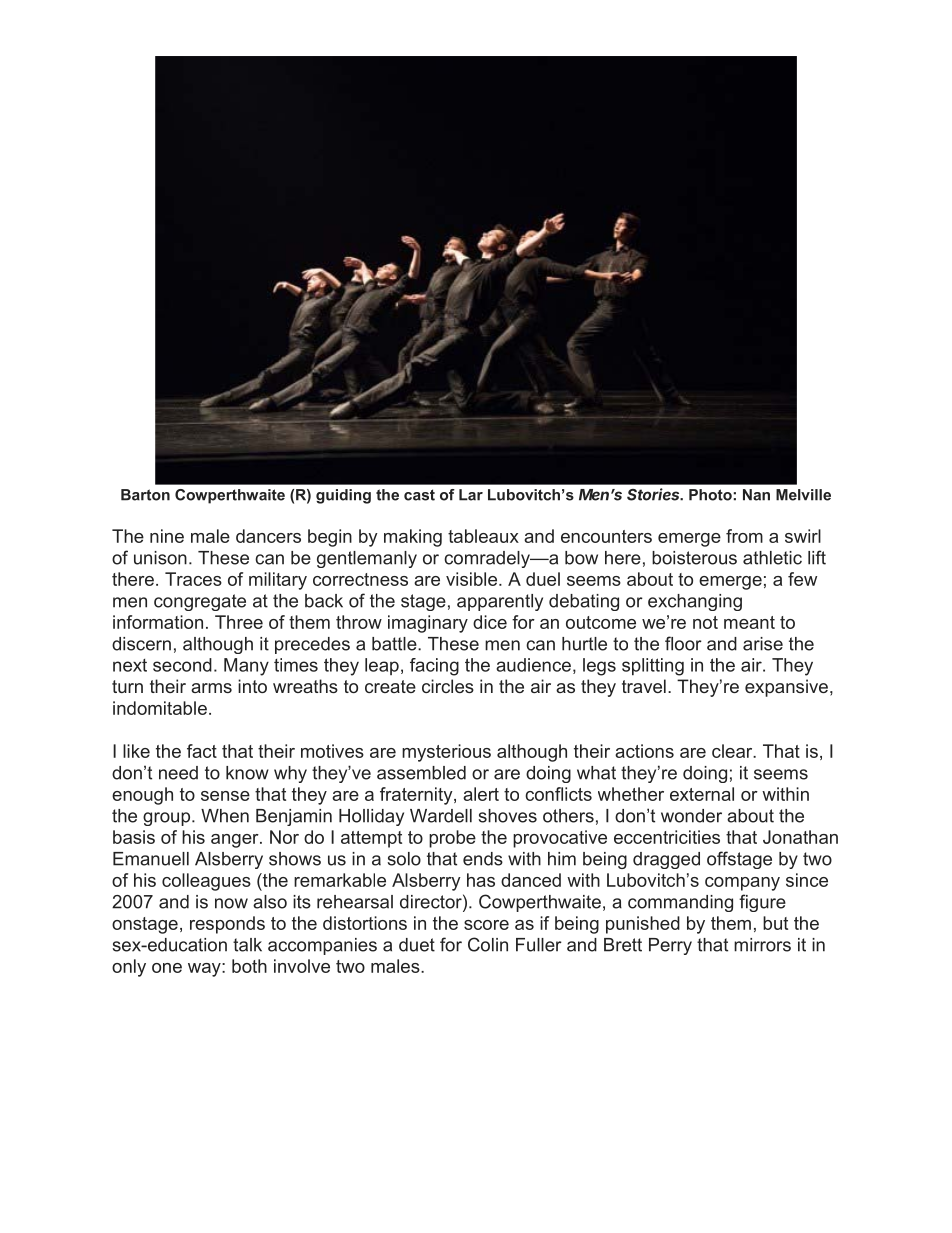  I want to click on Perry, so click(670, 946).
